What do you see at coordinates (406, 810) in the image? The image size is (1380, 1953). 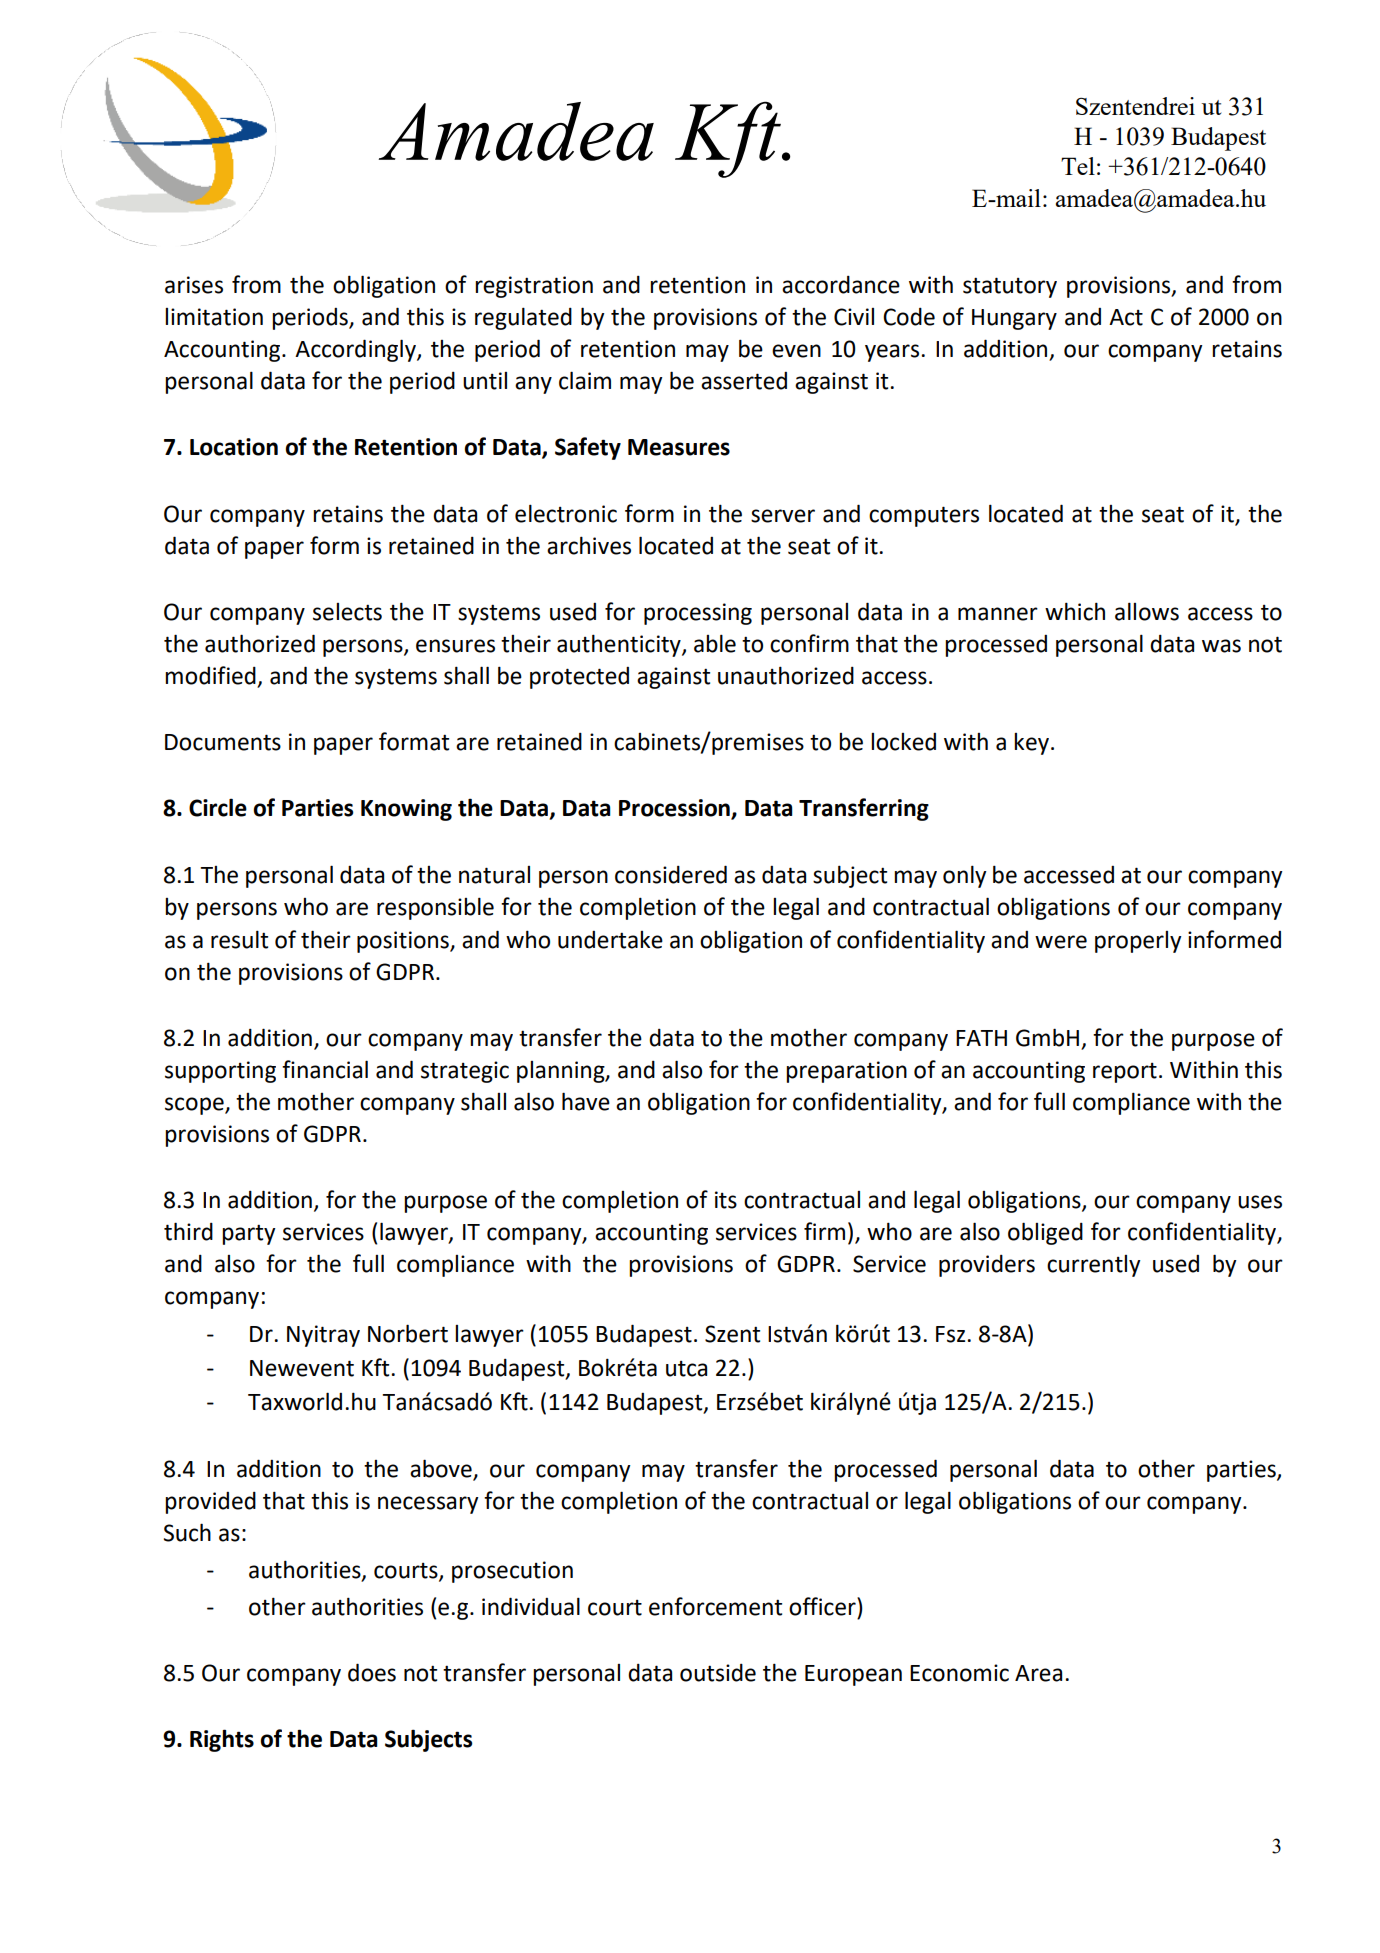 I see `Knowing` at bounding box center [406, 810].
